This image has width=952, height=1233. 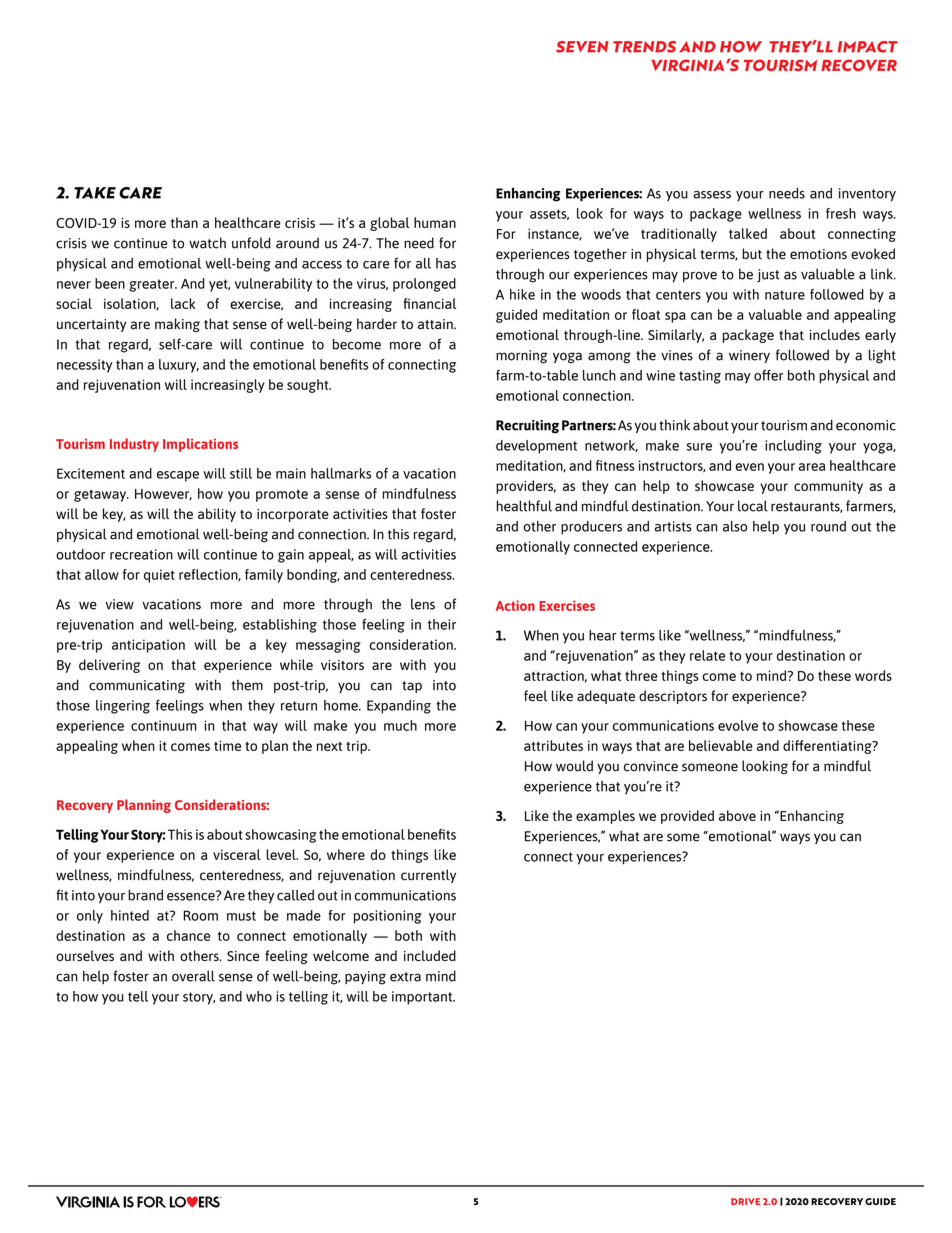 I want to click on who, so click(x=259, y=996).
